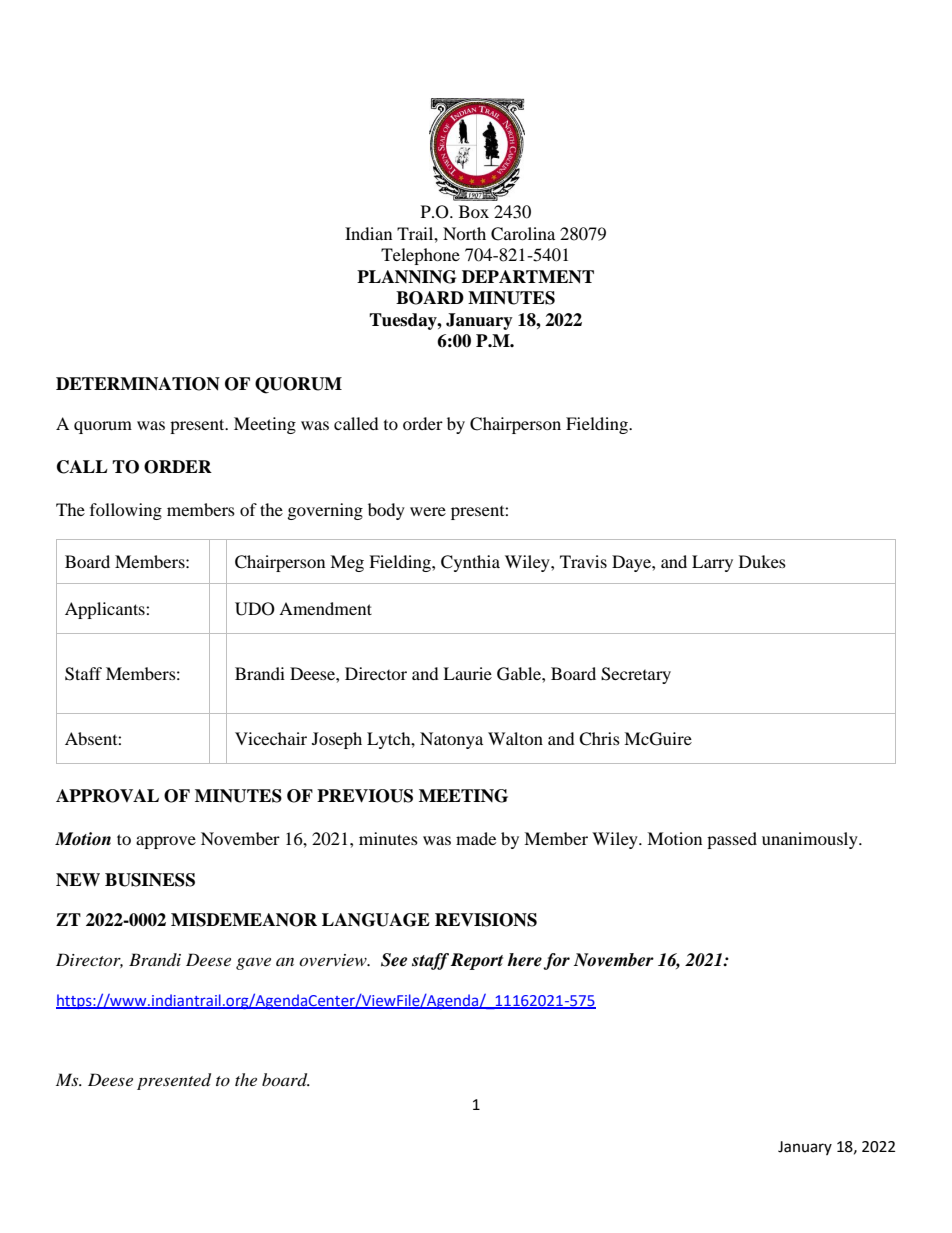 The height and width of the document is (1233, 952). What do you see at coordinates (244, 920) in the document?
I see `MISDEMEANOR` at bounding box center [244, 920].
